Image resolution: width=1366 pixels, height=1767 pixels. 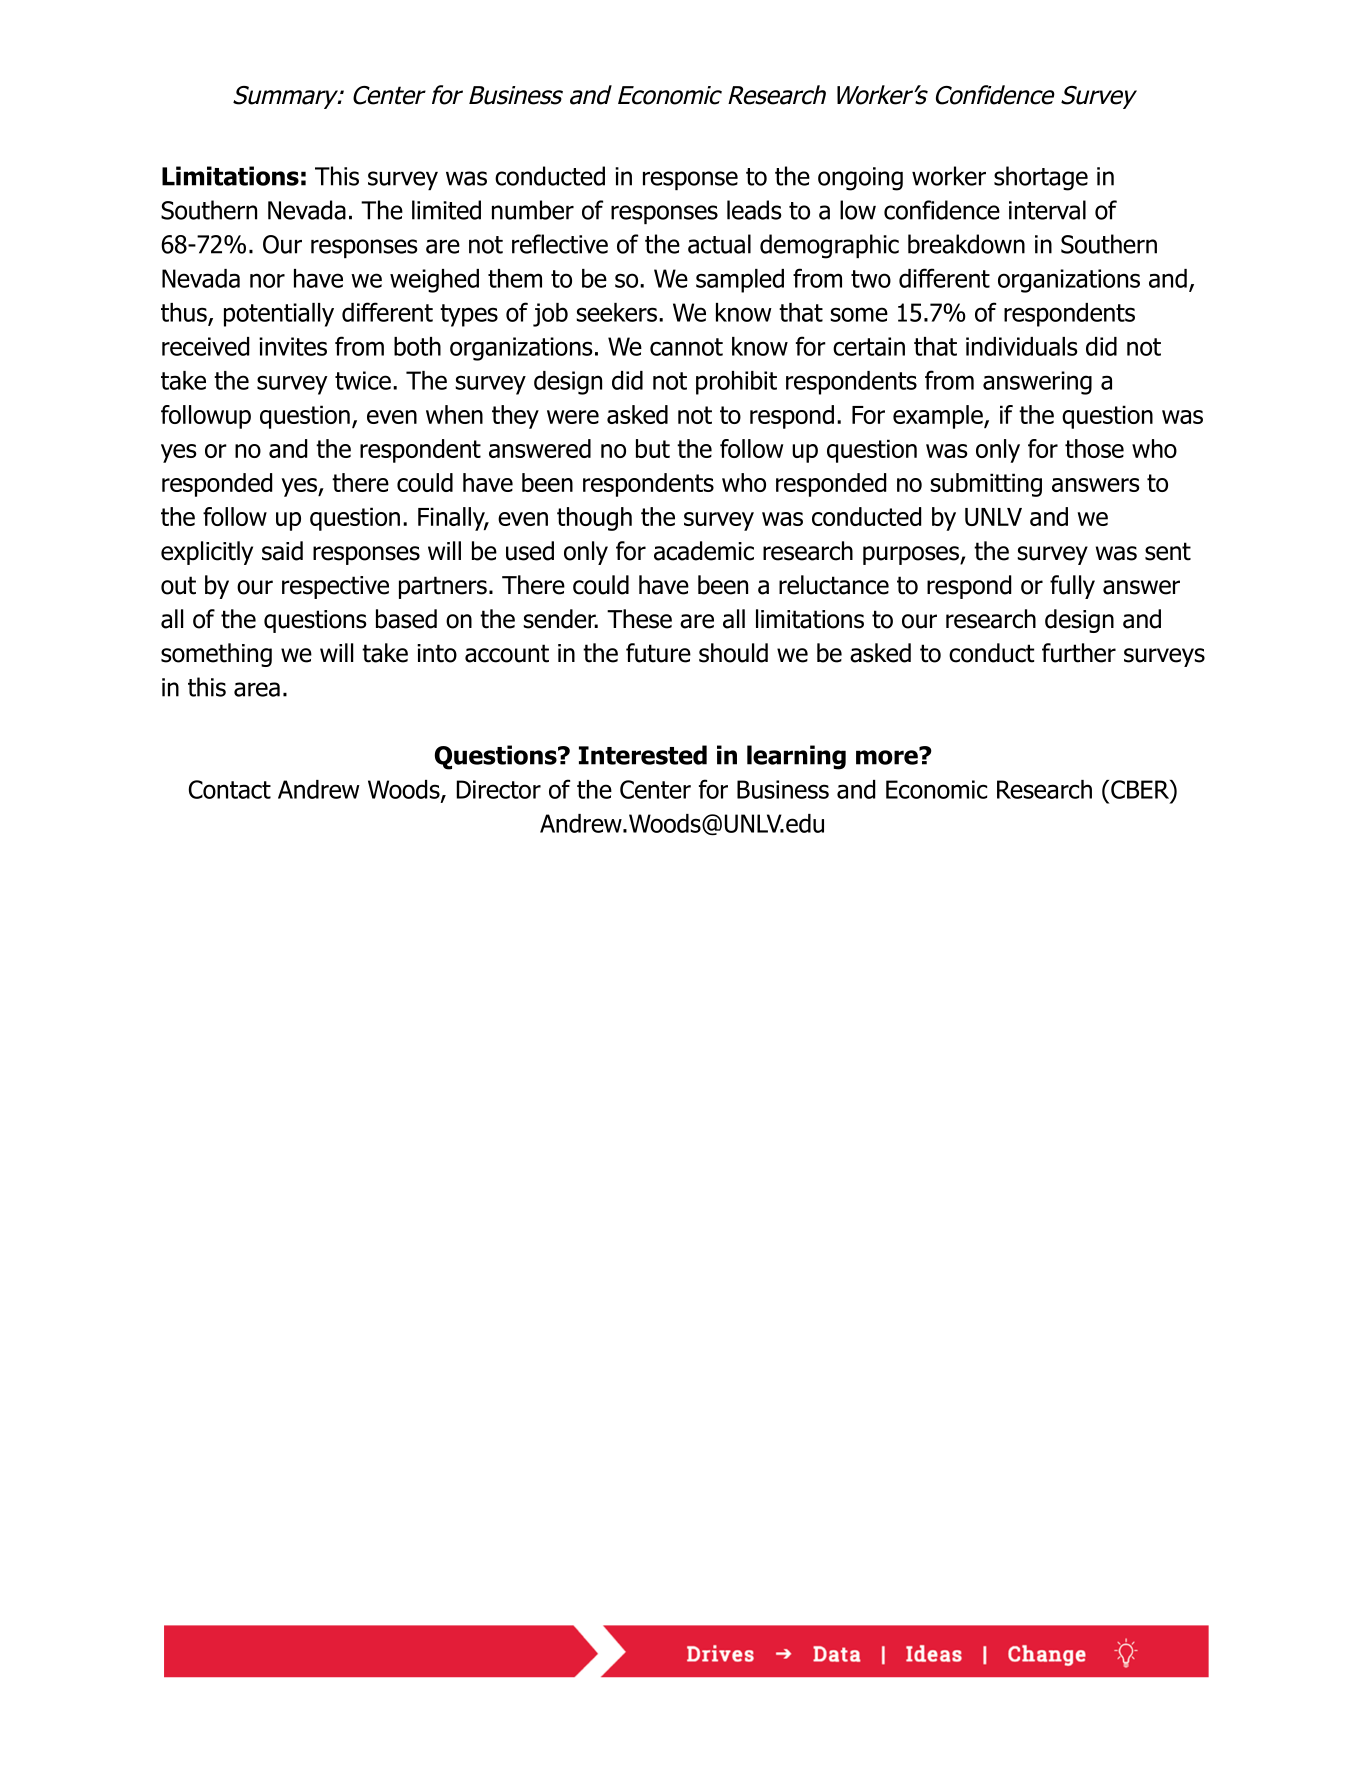 I want to click on interval, so click(x=1047, y=210).
